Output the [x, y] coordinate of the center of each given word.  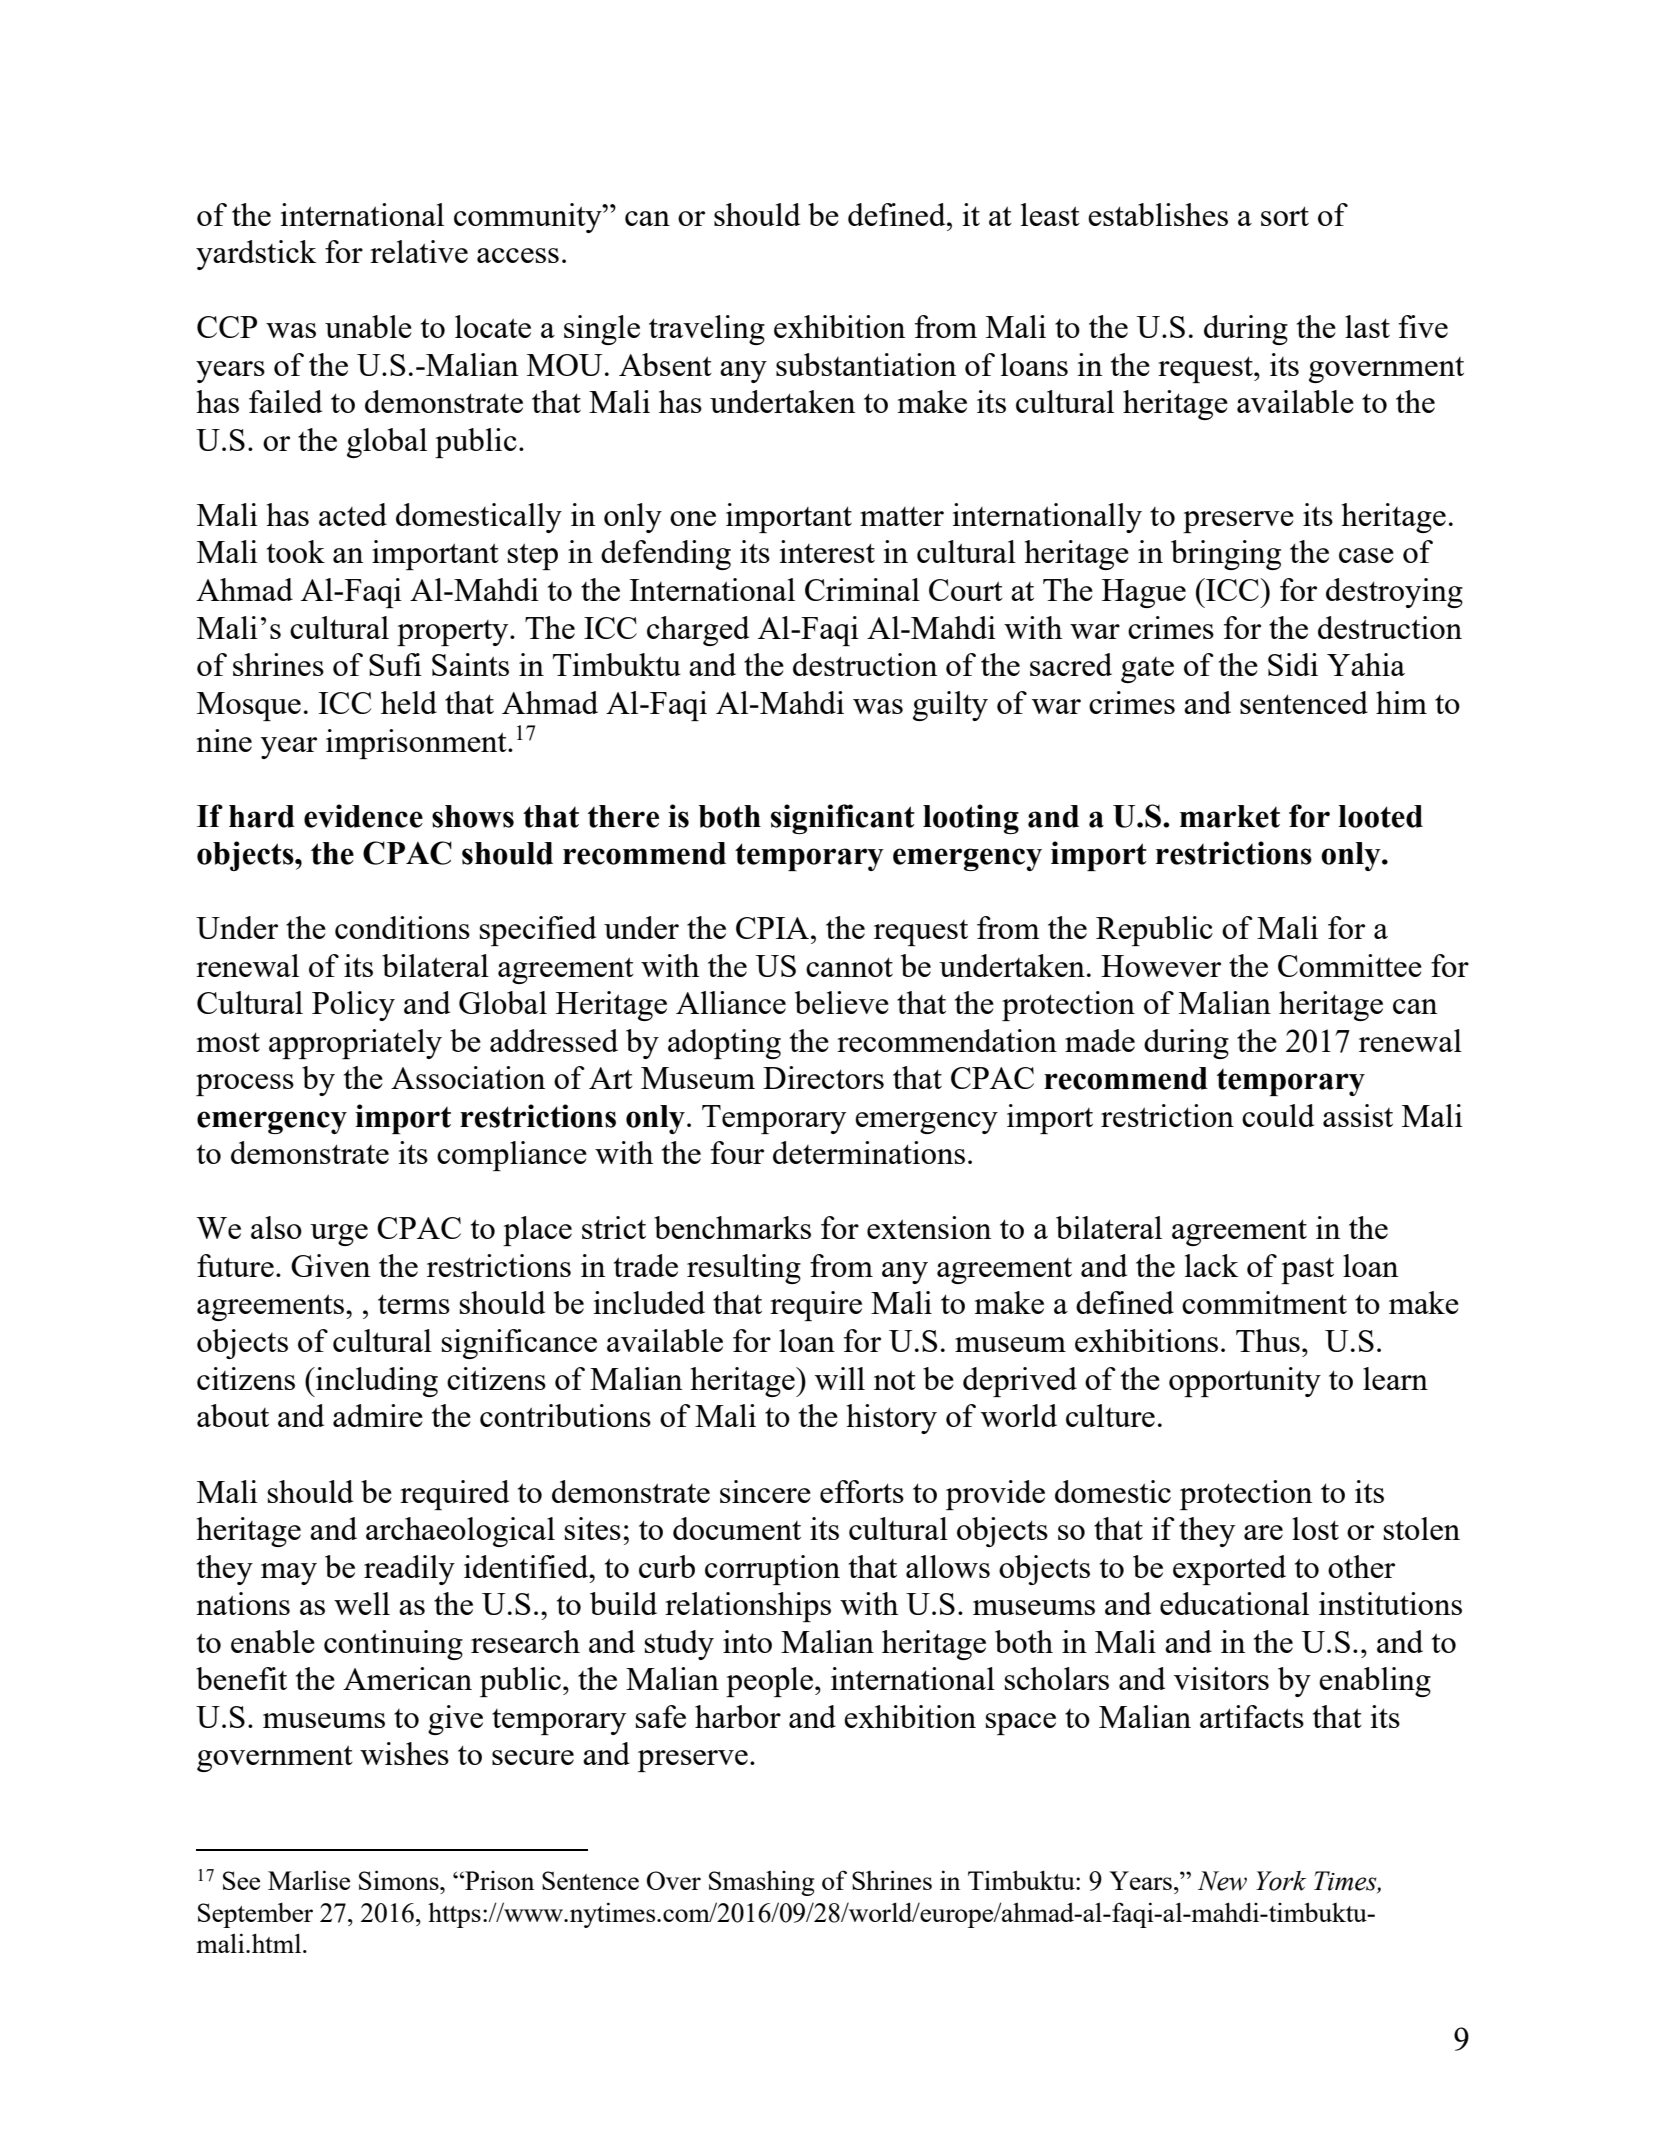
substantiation [866, 364]
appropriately [355, 1044]
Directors [823, 1077]
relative [419, 251]
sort [1285, 216]
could [1278, 1115]
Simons [400, 1880]
